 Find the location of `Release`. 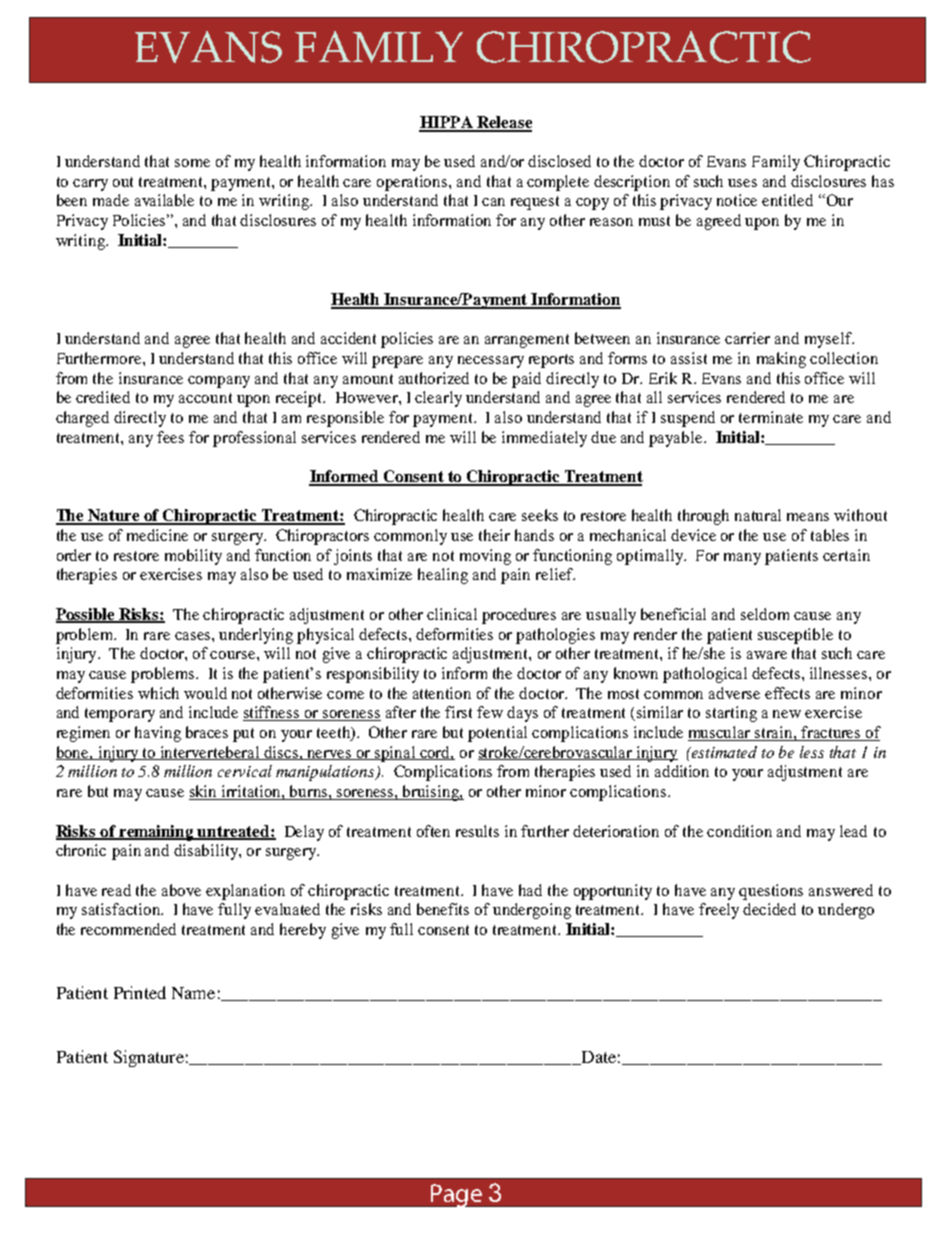

Release is located at coordinates (503, 123).
